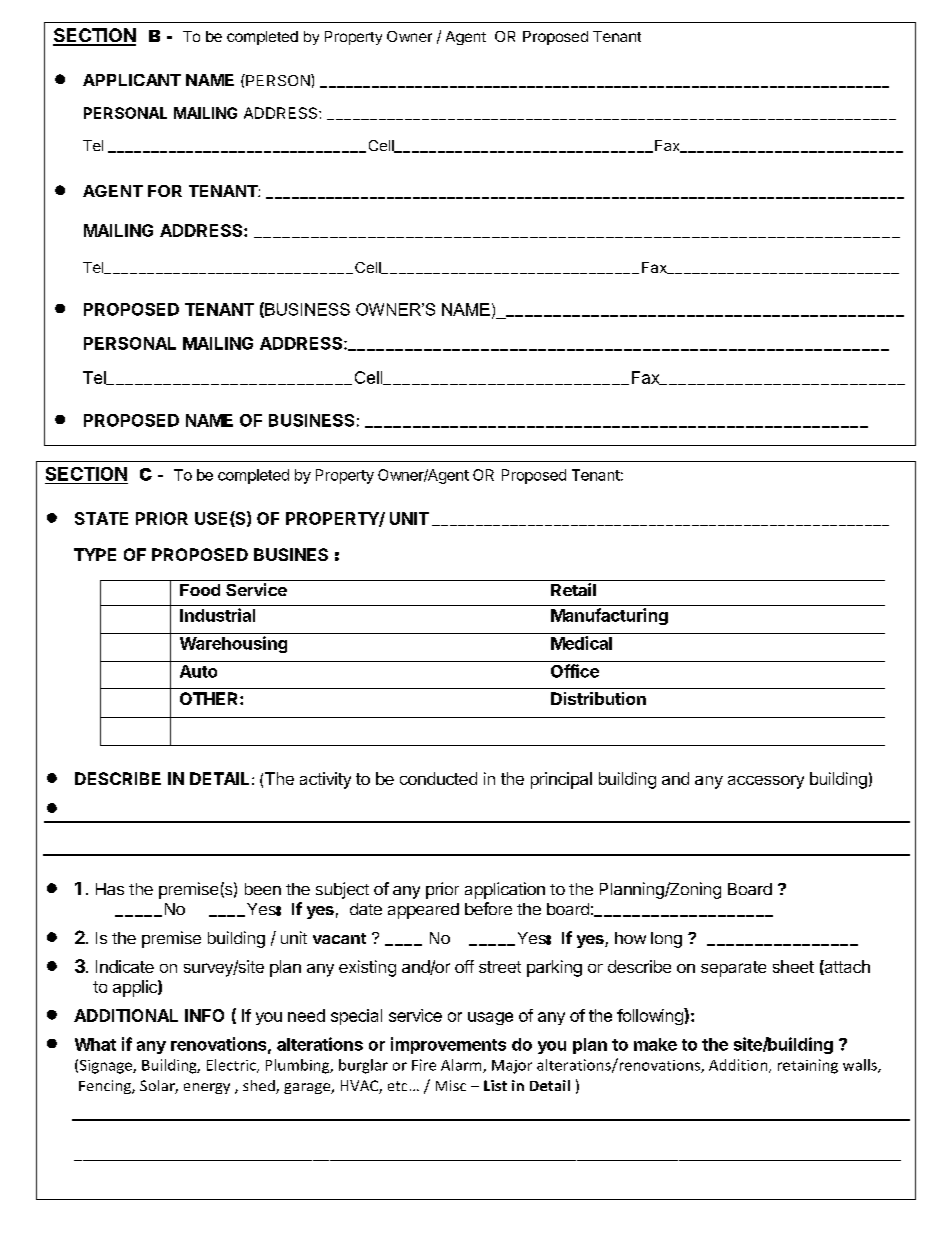 This screenshot has width=952, height=1233. I want to click on Electric, so click(232, 1066).
